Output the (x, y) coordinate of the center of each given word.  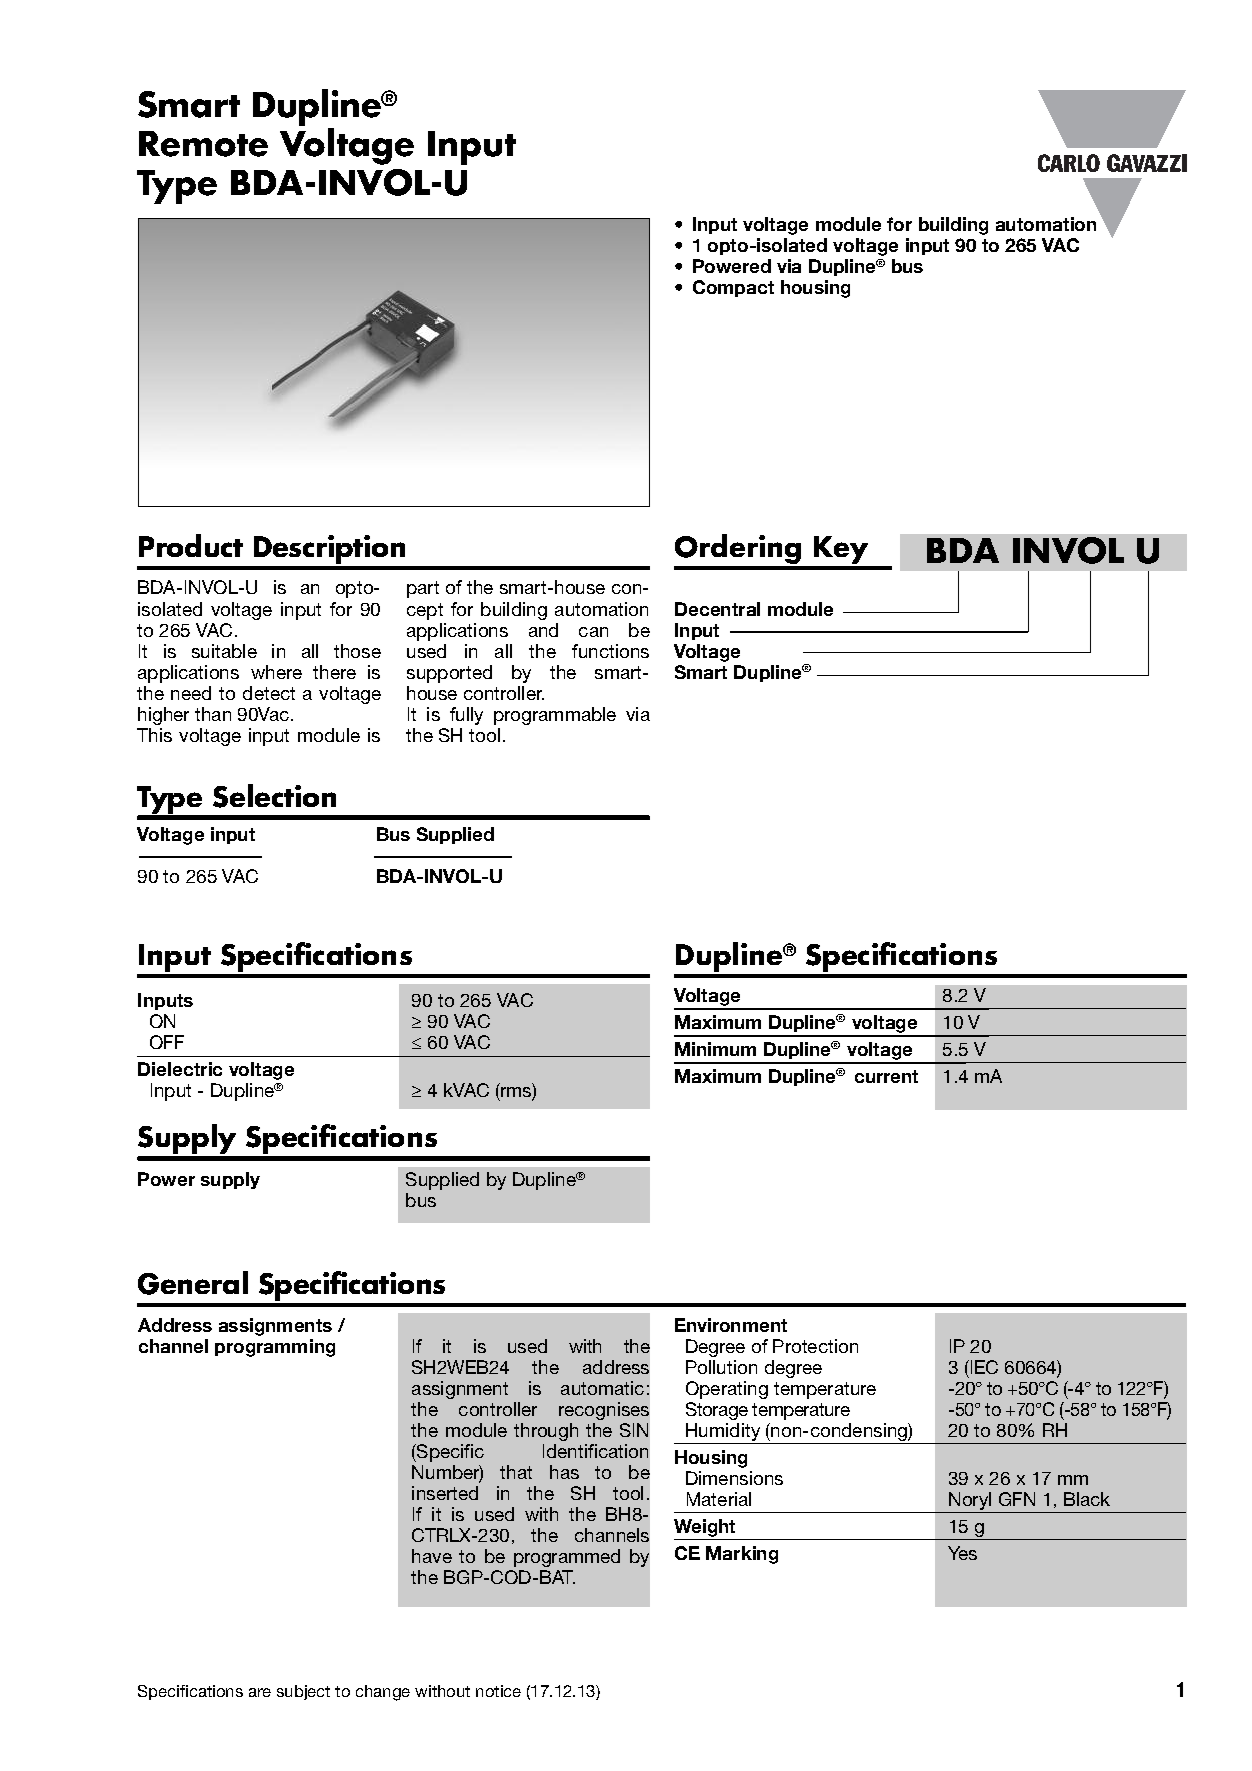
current (886, 1076)
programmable (555, 716)
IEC (983, 1367)
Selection (274, 796)
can (593, 632)
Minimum (715, 1049)
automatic (602, 1388)
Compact (733, 288)
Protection (815, 1346)
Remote (203, 144)
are (260, 1692)
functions (610, 651)
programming (275, 1348)
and (543, 630)
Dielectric (180, 1069)
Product (191, 545)
